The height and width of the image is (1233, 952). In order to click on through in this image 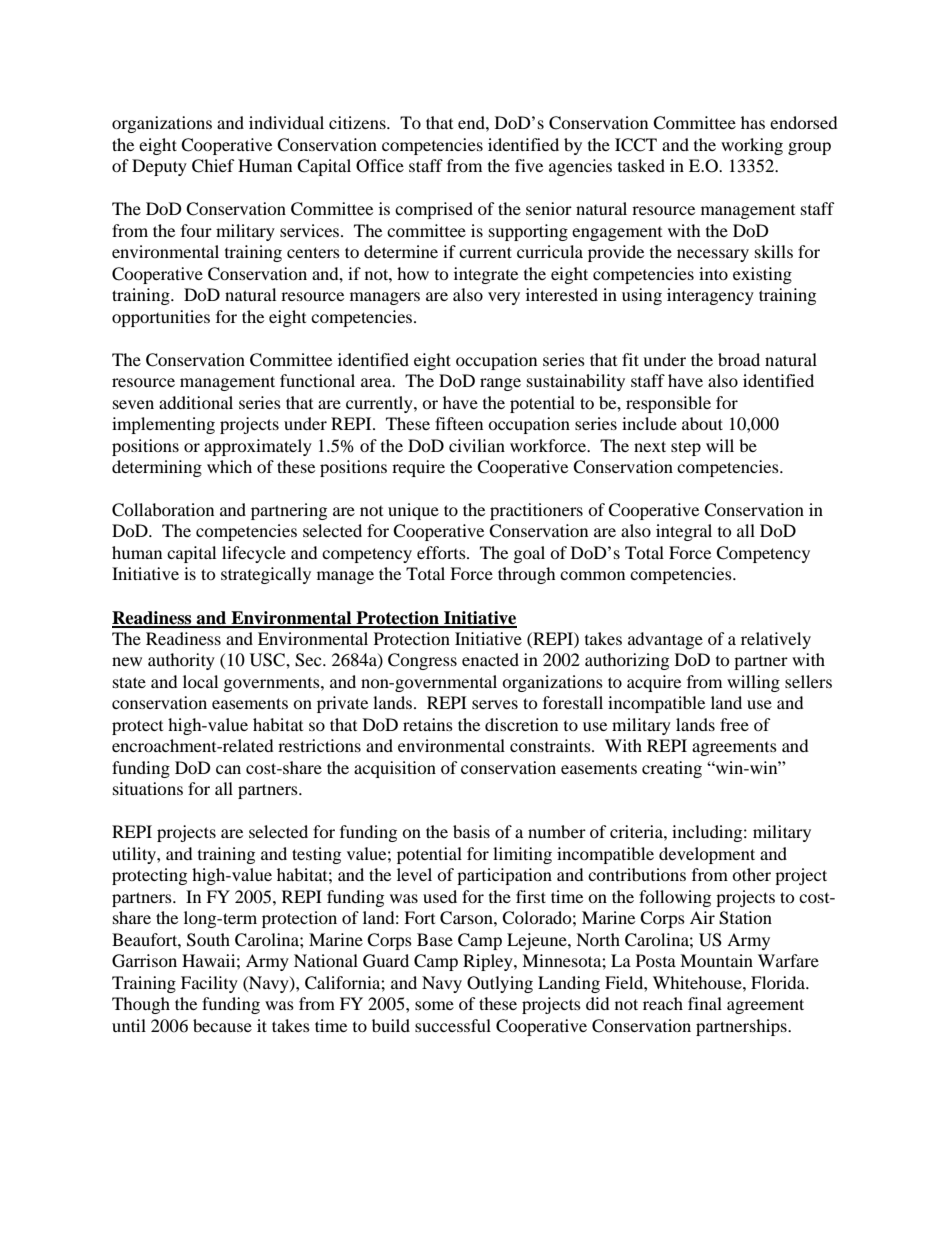, I will do `click(527, 575)`.
